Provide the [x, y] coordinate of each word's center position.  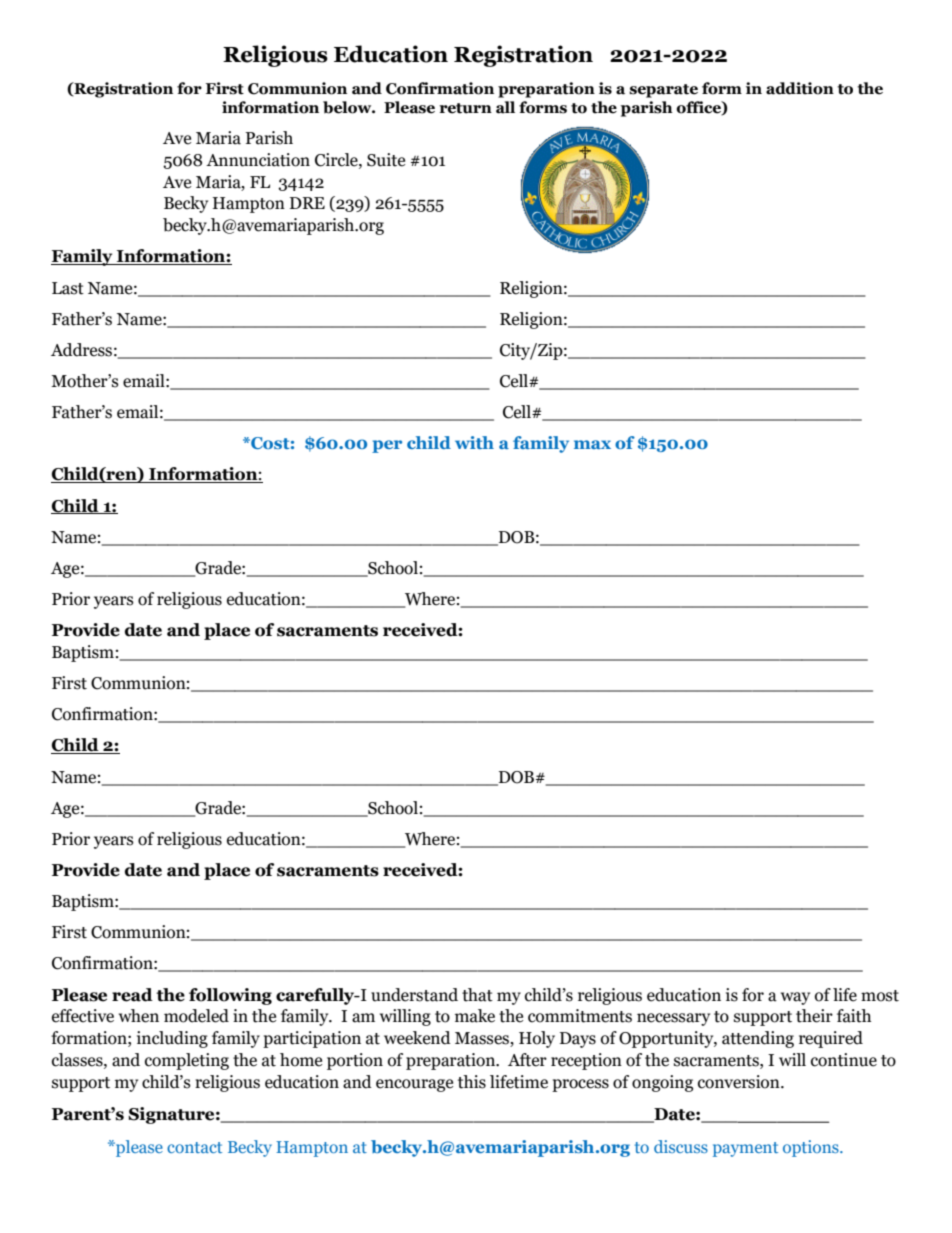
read [132, 995]
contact [194, 1147]
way [795, 998]
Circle [337, 160]
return [465, 108]
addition [800, 88]
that [477, 995]
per [387, 446]
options [812, 1148]
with [474, 442]
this [472, 1082]
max [592, 444]
